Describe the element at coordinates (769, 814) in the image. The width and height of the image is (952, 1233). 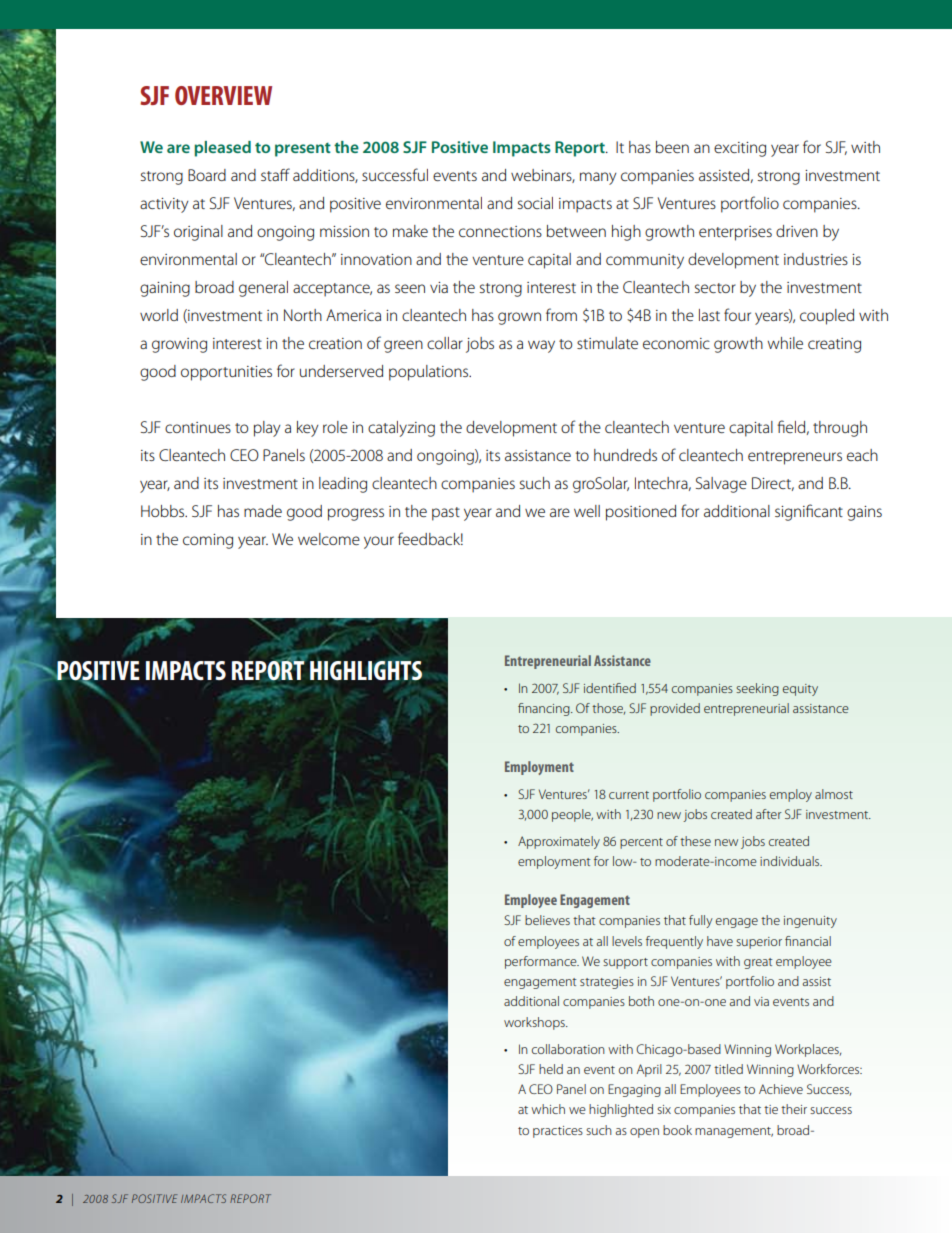
I see `after` at that location.
